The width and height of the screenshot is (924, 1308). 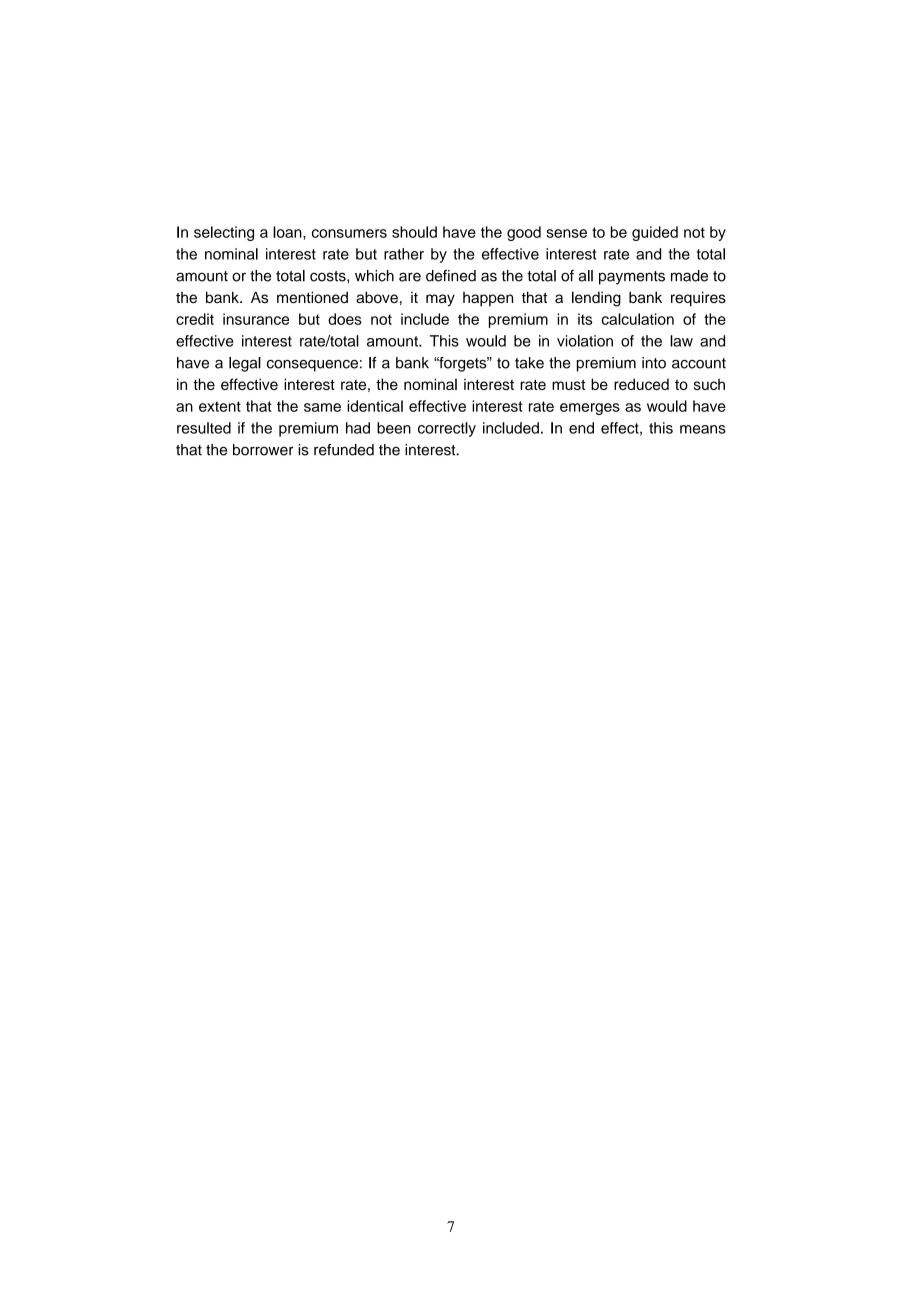 I want to click on take, so click(x=529, y=363).
